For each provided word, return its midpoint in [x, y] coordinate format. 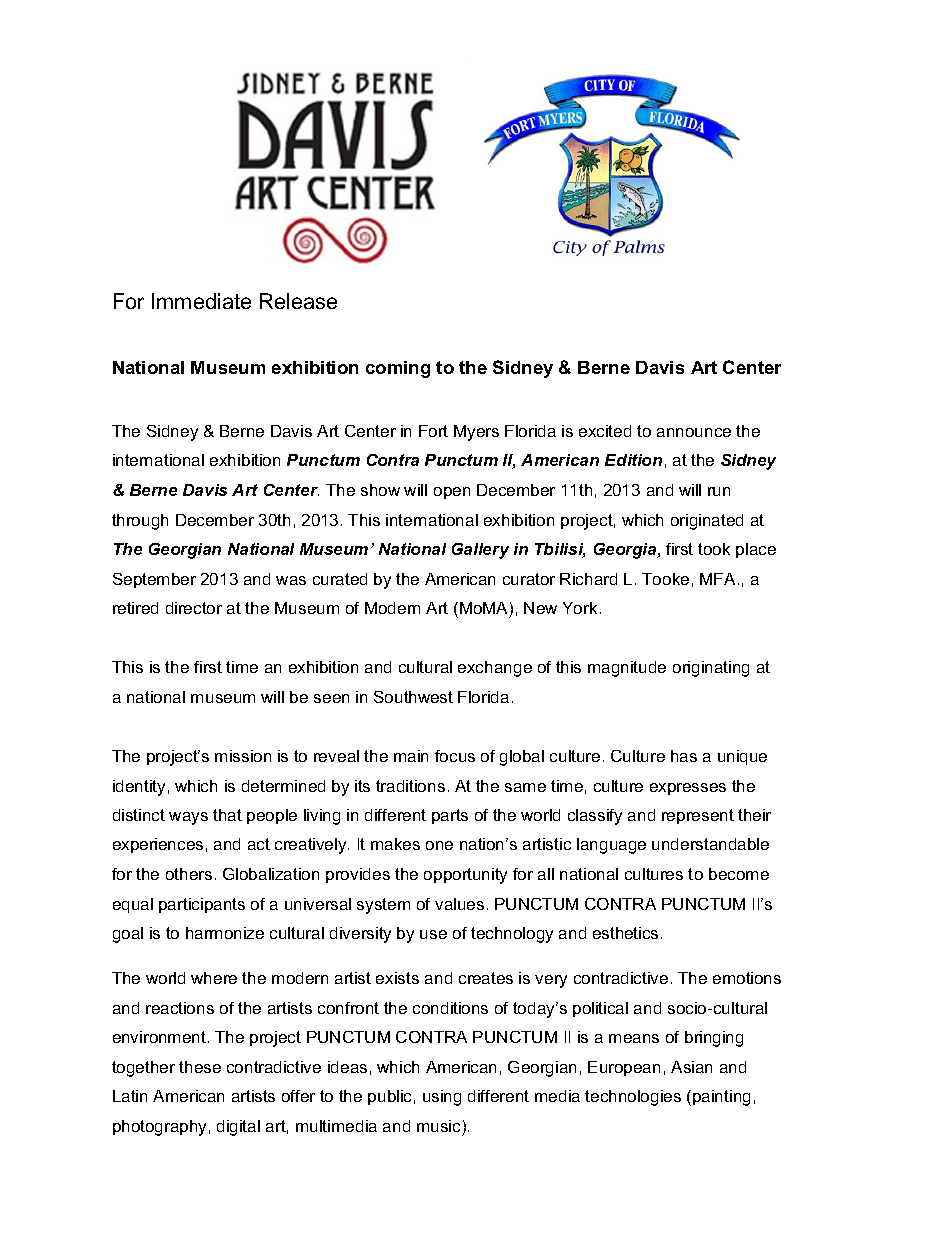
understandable [710, 844]
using [442, 1098]
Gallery [480, 551]
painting [721, 1098]
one [439, 845]
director [194, 608]
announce [694, 432]
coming [398, 369]
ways [188, 818]
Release [298, 301]
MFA [717, 579]
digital [238, 1128]
